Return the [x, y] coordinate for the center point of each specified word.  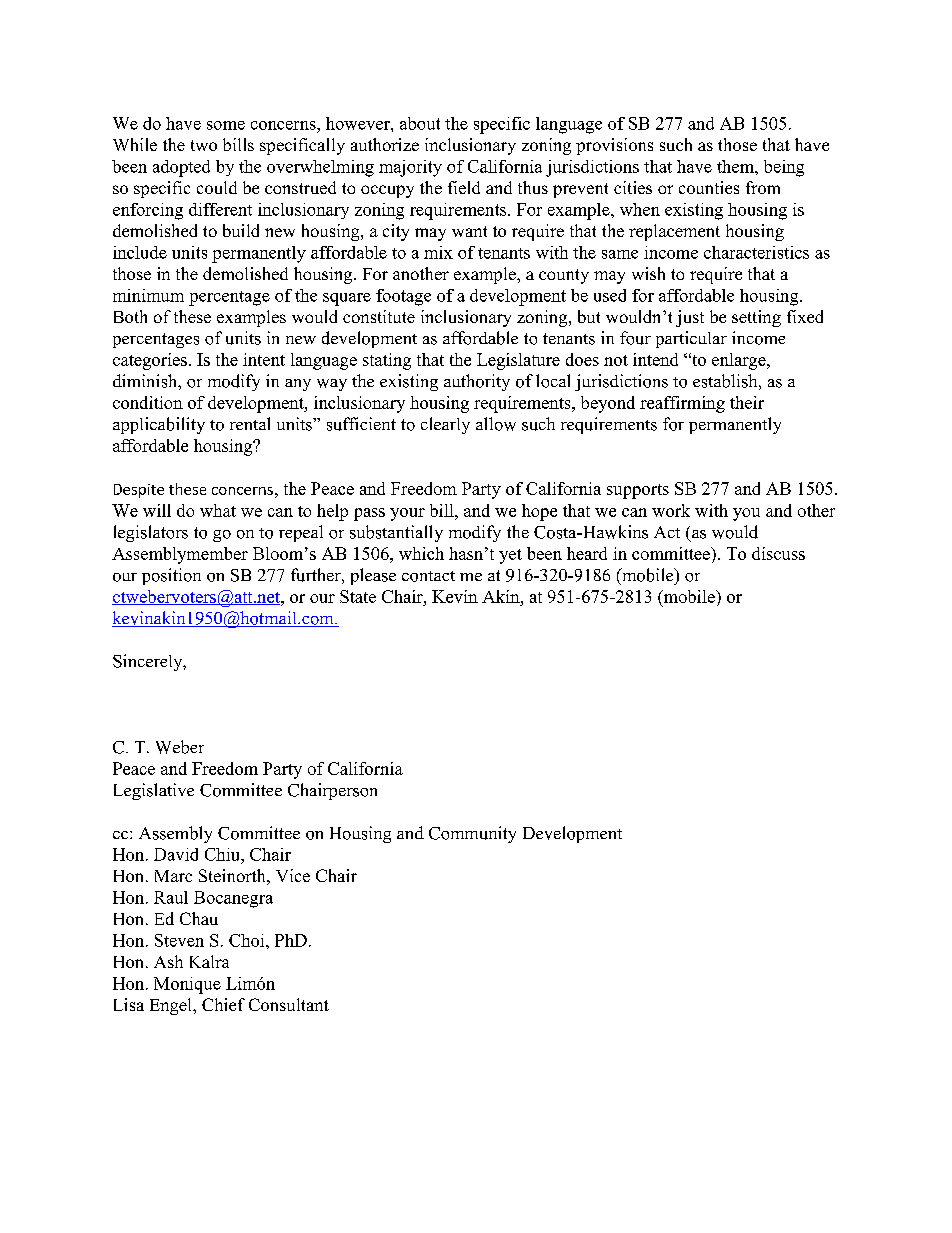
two [204, 145]
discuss [778, 553]
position [171, 576]
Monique [187, 985]
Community [472, 834]
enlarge [740, 361]
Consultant [289, 1004]
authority [477, 382]
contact [428, 576]
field [464, 187]
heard [587, 553]
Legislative [154, 791]
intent [264, 359]
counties [709, 187]
